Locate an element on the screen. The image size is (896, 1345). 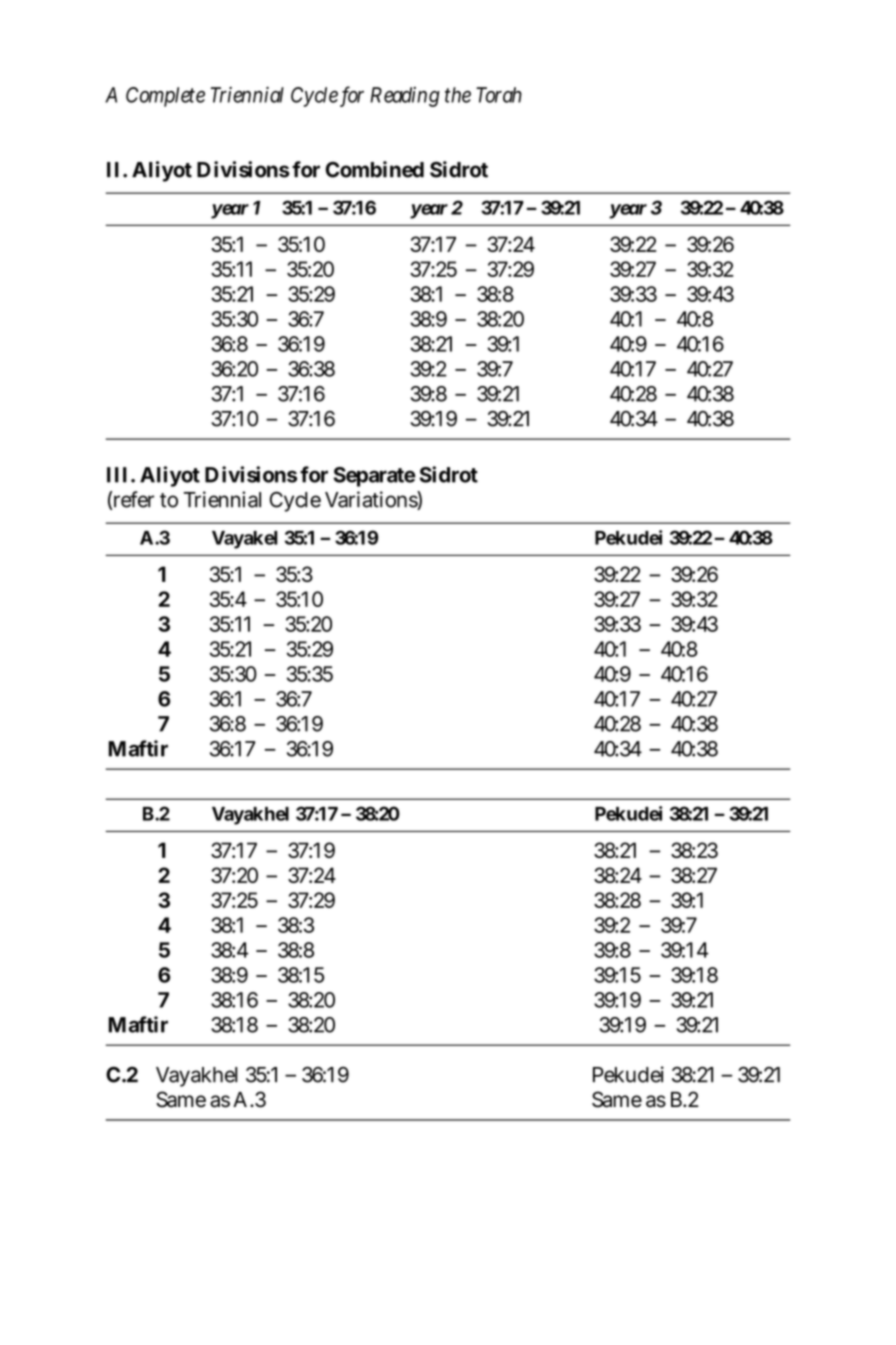
the is located at coordinates (458, 95).
